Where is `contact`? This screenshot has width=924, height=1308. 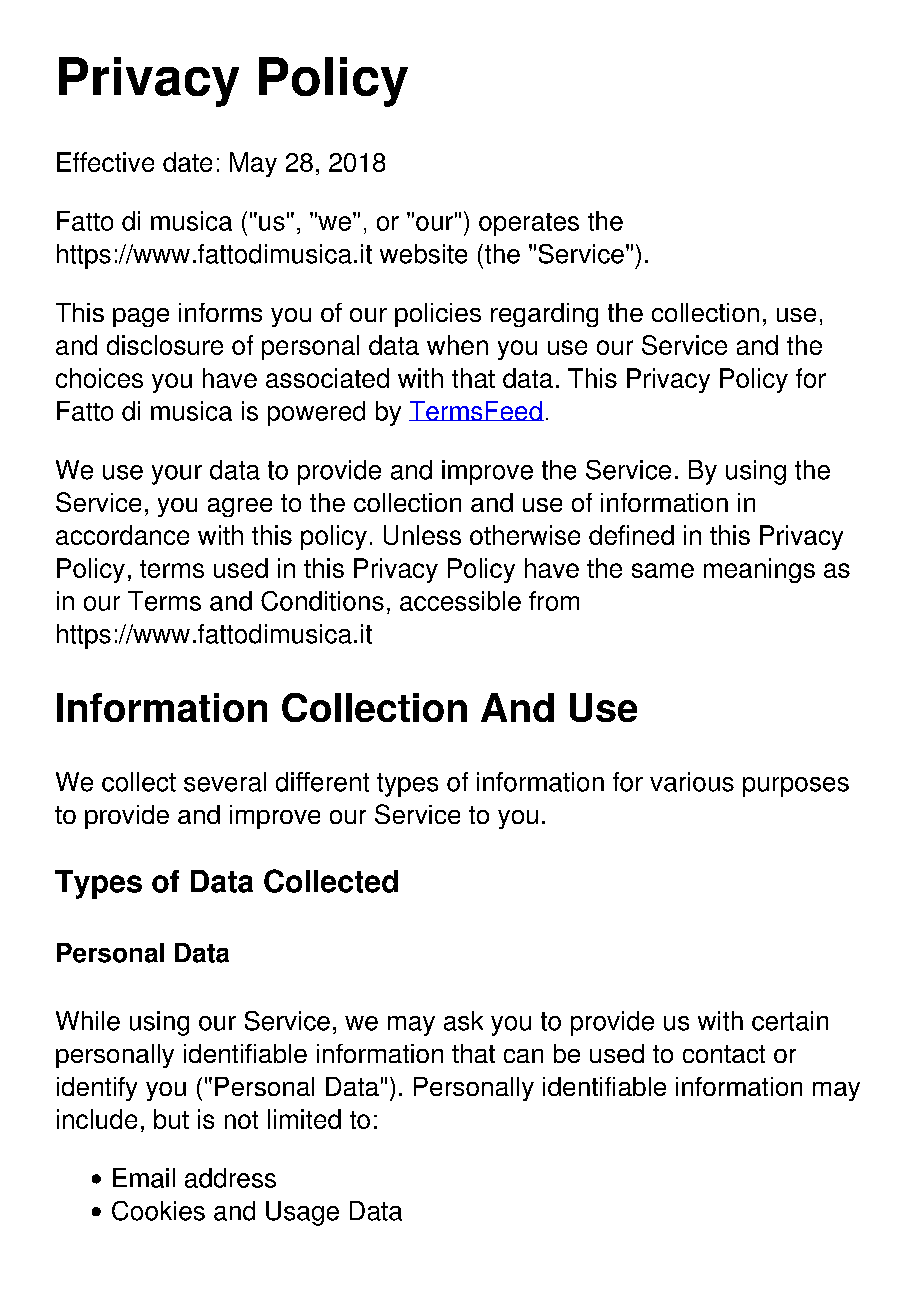
contact is located at coordinates (724, 1054).
